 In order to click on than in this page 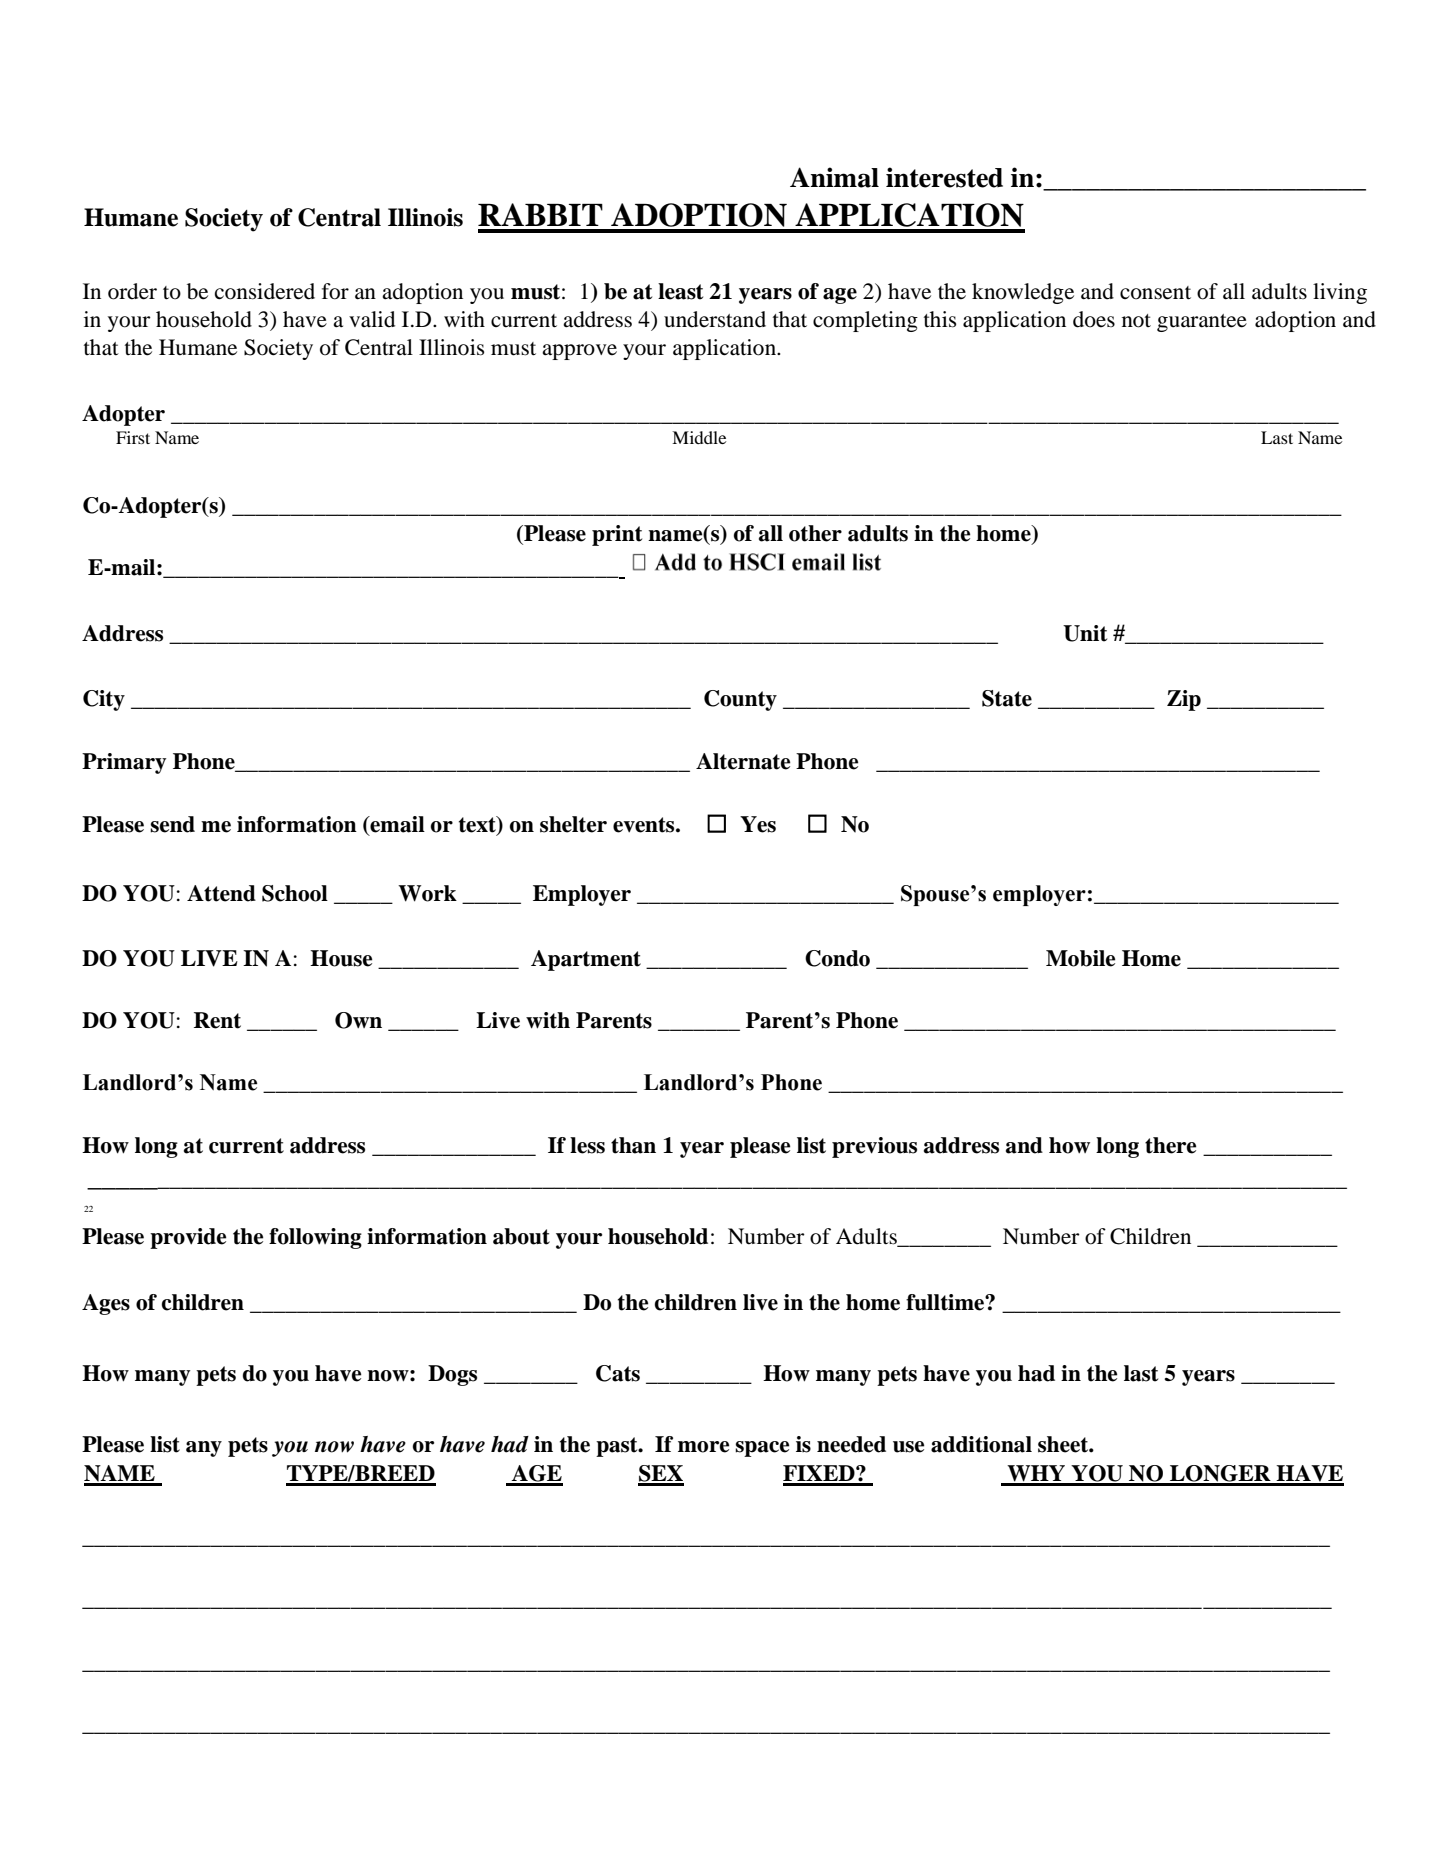, I will do `click(633, 1145)`.
